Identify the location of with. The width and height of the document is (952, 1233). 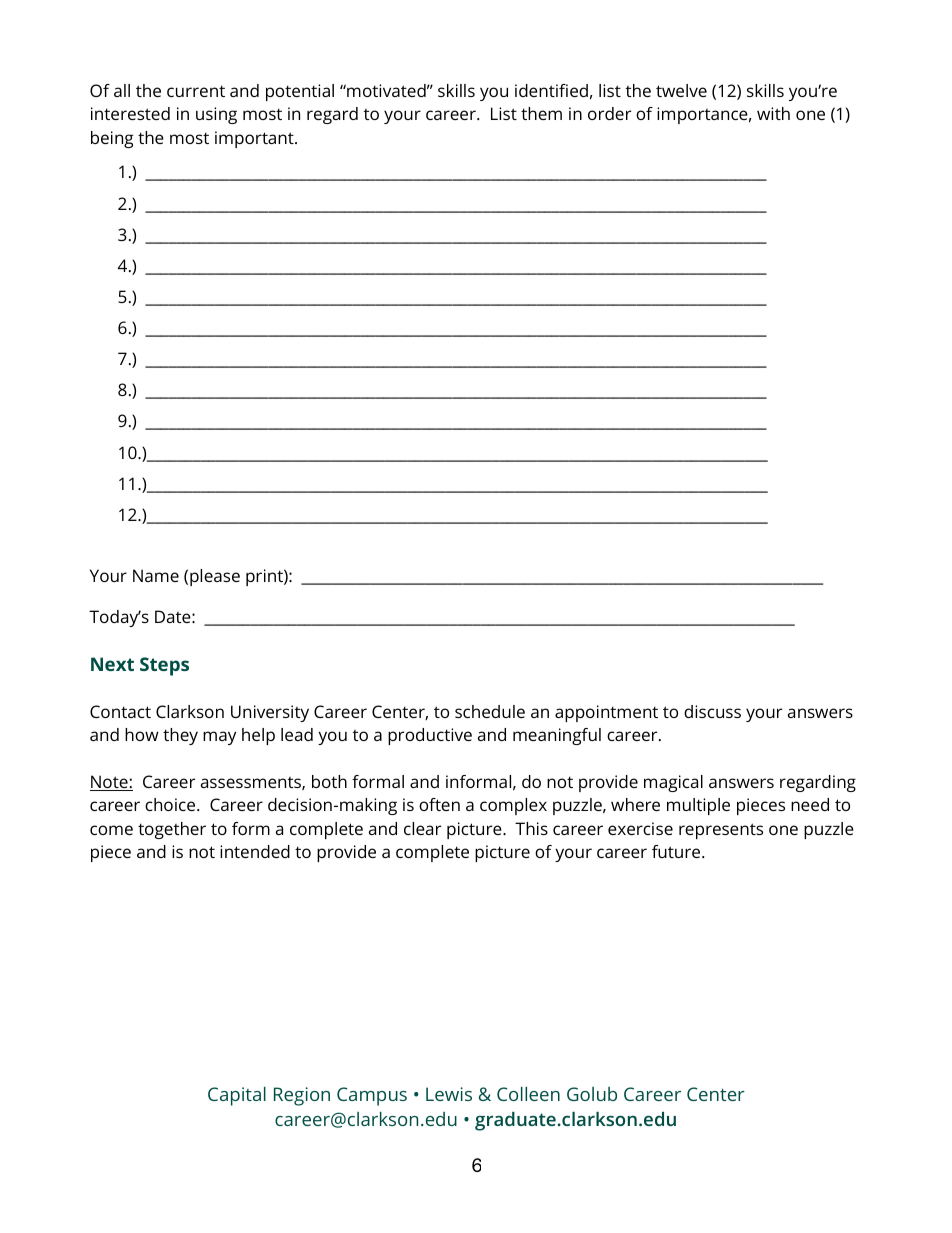
(773, 113).
